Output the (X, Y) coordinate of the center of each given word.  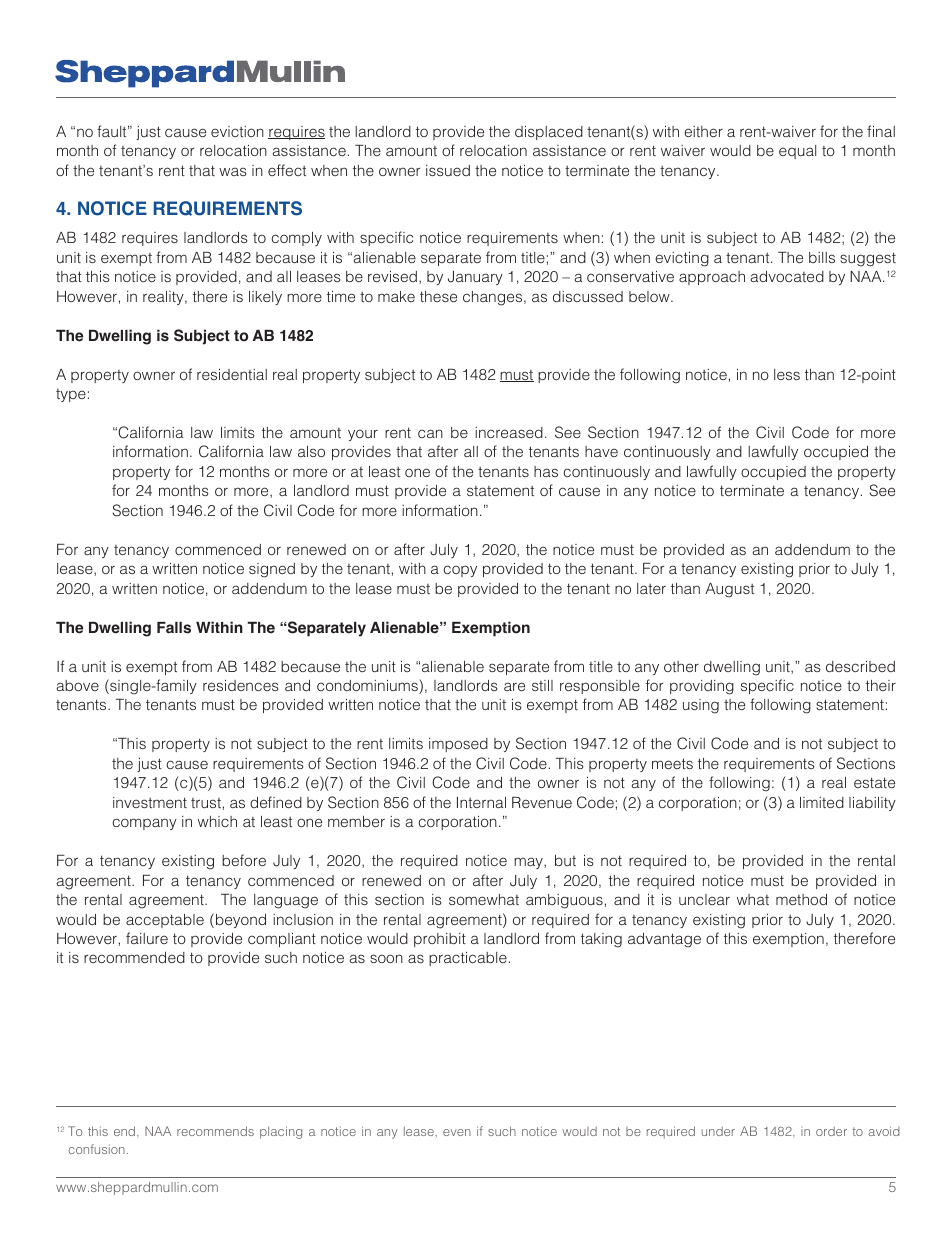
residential (232, 374)
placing (281, 1132)
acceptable (165, 921)
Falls (174, 628)
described (860, 666)
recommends (215, 1131)
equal (797, 152)
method (801, 899)
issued (448, 170)
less (787, 374)
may (529, 863)
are (514, 686)
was (233, 171)
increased (509, 432)
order (831, 1131)
